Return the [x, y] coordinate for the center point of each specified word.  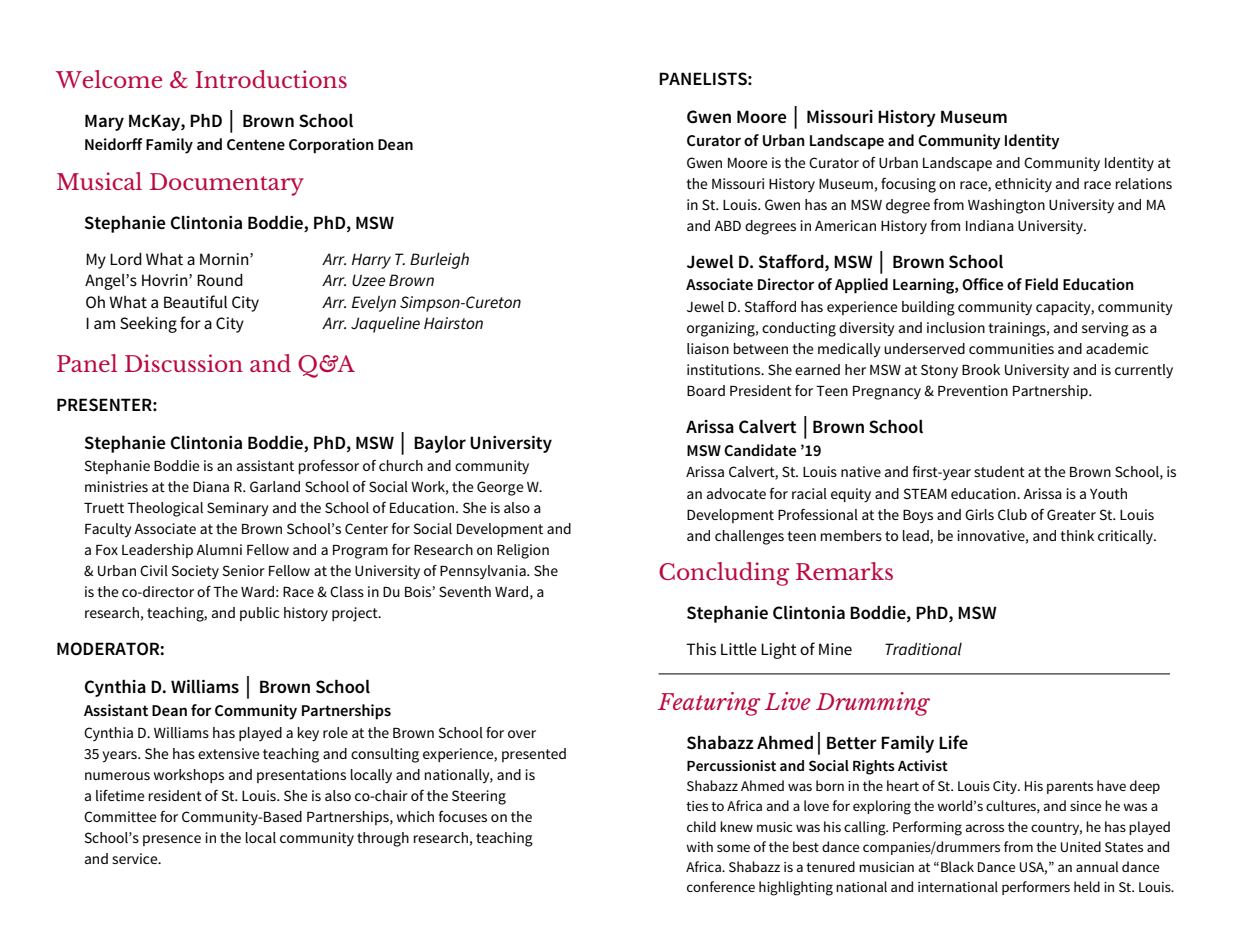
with [699, 846]
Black [957, 866]
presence [172, 840]
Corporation [331, 146]
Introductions [271, 79]
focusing [908, 185]
